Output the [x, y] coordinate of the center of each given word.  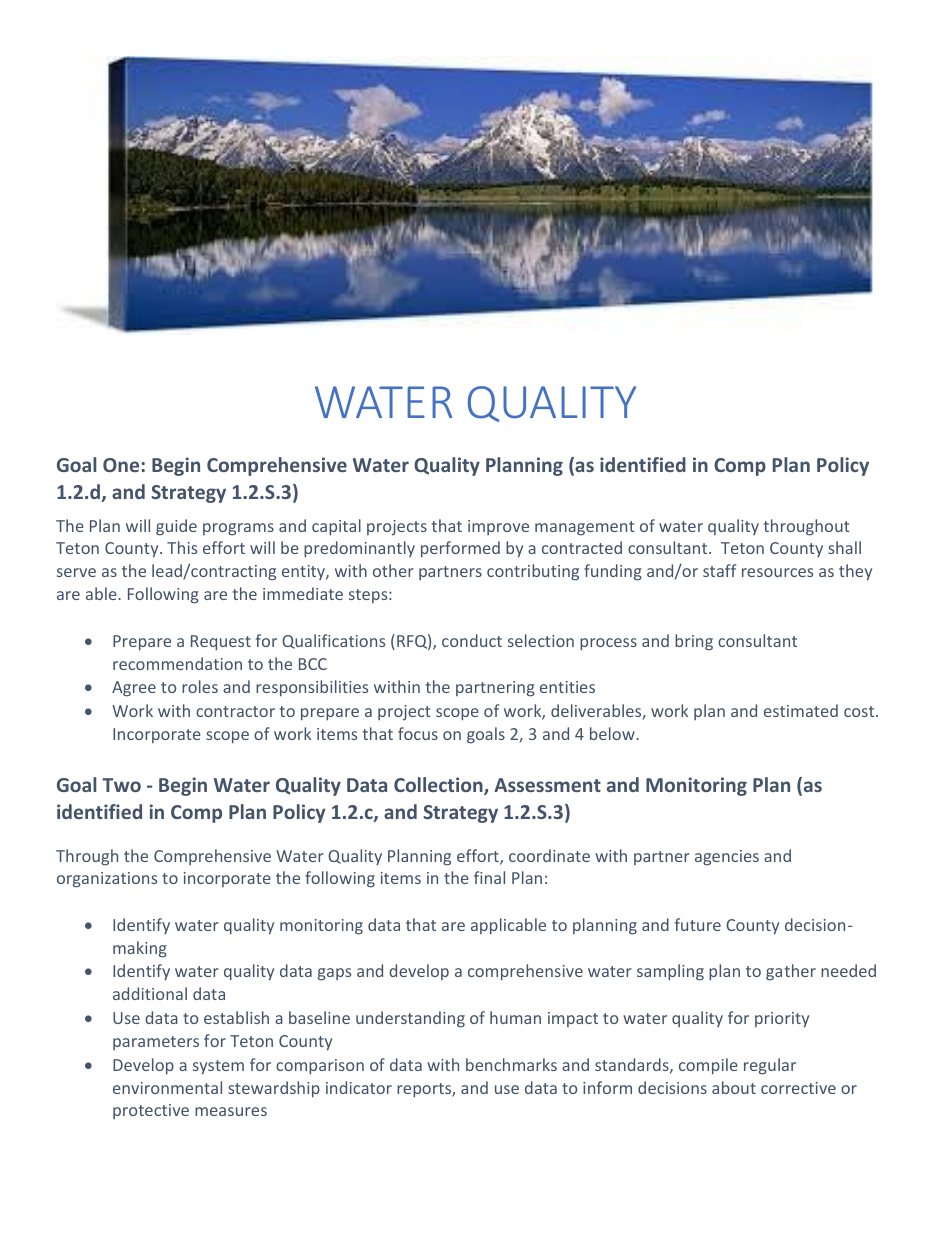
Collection [439, 786]
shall [844, 547]
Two [121, 785]
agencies [727, 858]
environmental [167, 1087]
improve [498, 527]
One [121, 465]
